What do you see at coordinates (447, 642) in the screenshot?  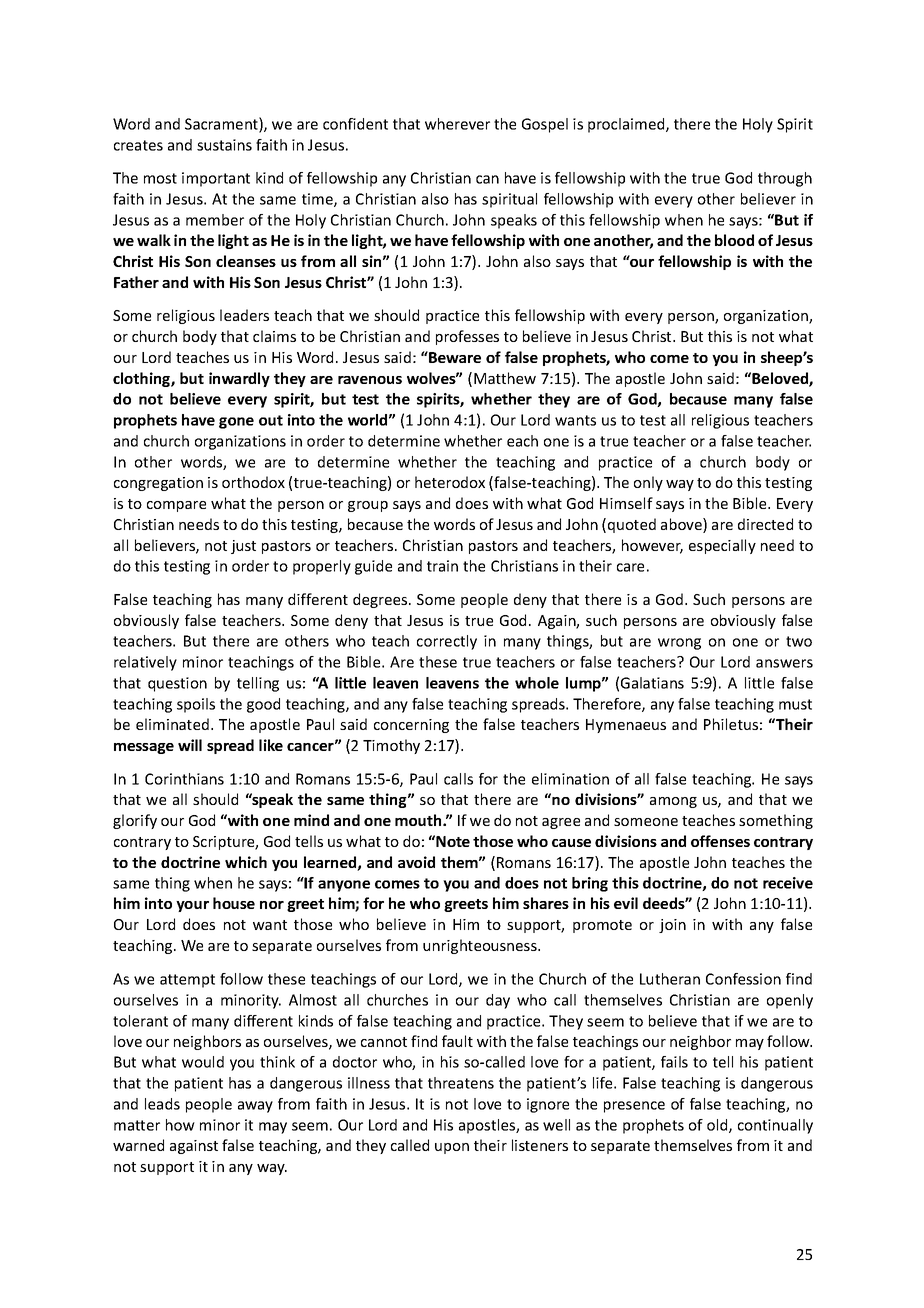 I see `correctly` at bounding box center [447, 642].
